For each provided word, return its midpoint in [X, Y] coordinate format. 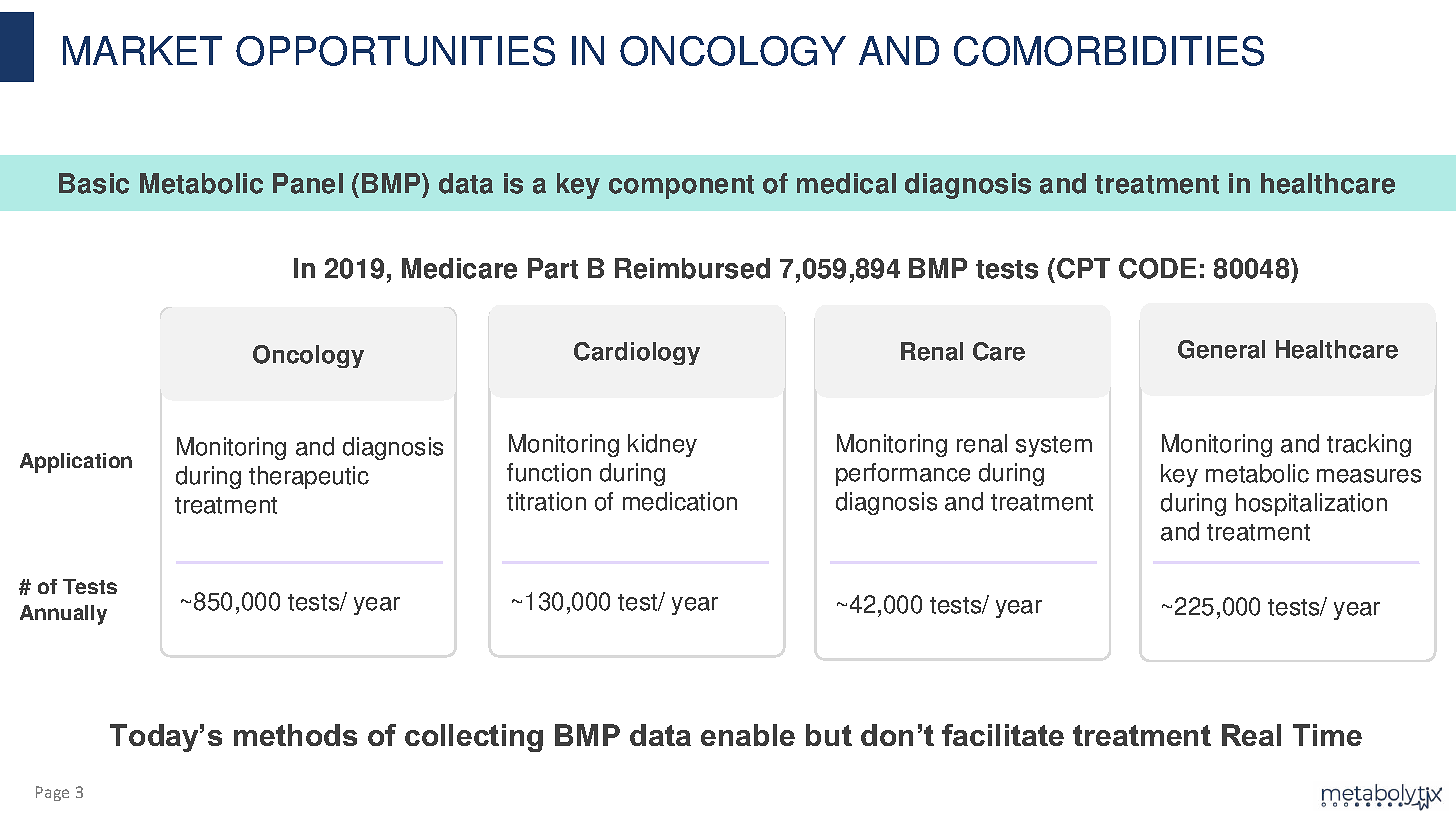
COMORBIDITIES [1109, 51]
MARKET [142, 50]
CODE [1157, 268]
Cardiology [637, 353]
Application [76, 463]
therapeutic [309, 477]
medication [680, 501]
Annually [63, 615]
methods [295, 735]
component [681, 187]
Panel [308, 183]
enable [748, 735]
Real [1251, 735]
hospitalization [1311, 504]
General [1221, 349]
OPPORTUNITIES [395, 51]
